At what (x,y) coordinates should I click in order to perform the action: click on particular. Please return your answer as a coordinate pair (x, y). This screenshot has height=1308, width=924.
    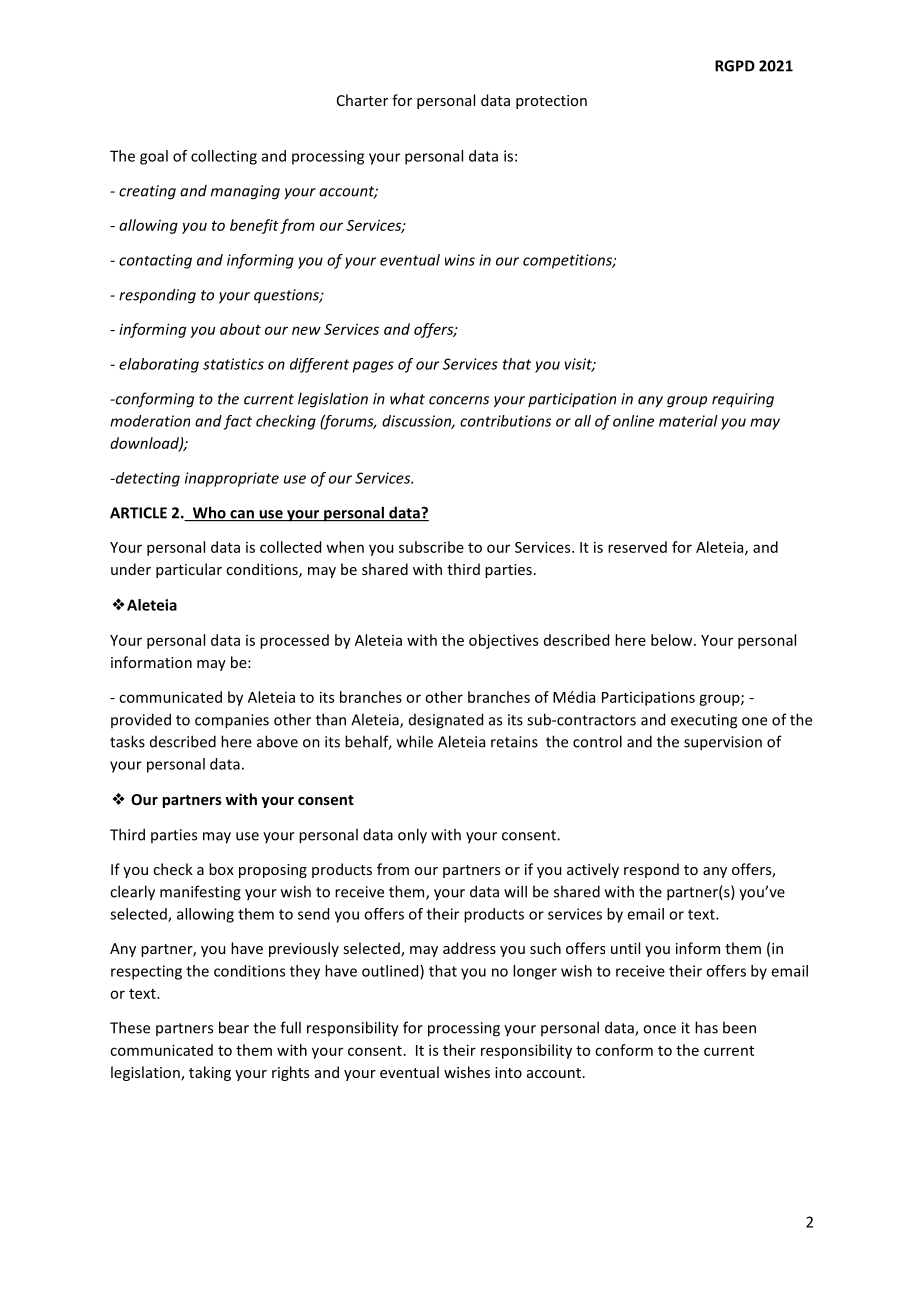
    Looking at the image, I should click on (189, 570).
